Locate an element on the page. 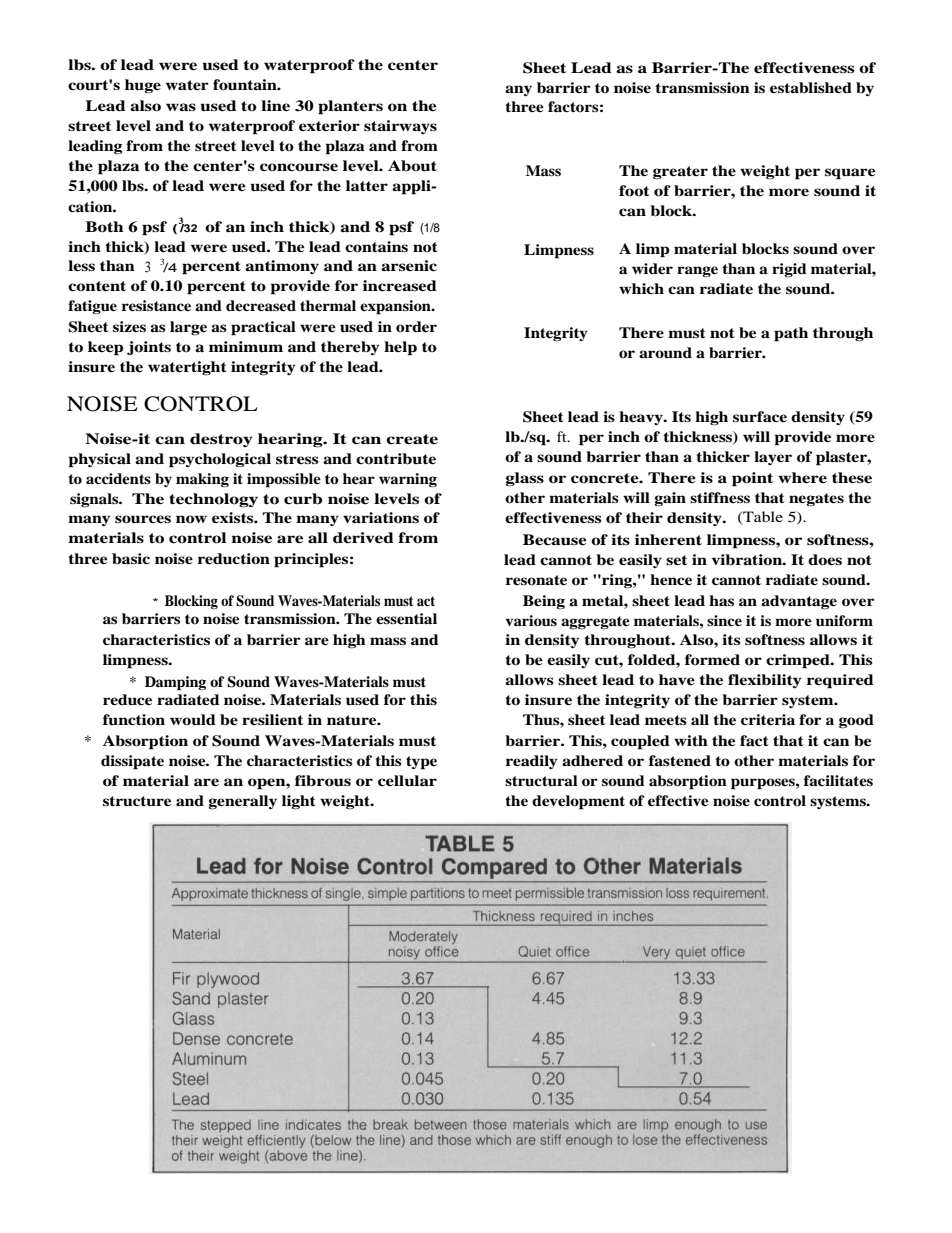  stairways is located at coordinates (400, 127).
